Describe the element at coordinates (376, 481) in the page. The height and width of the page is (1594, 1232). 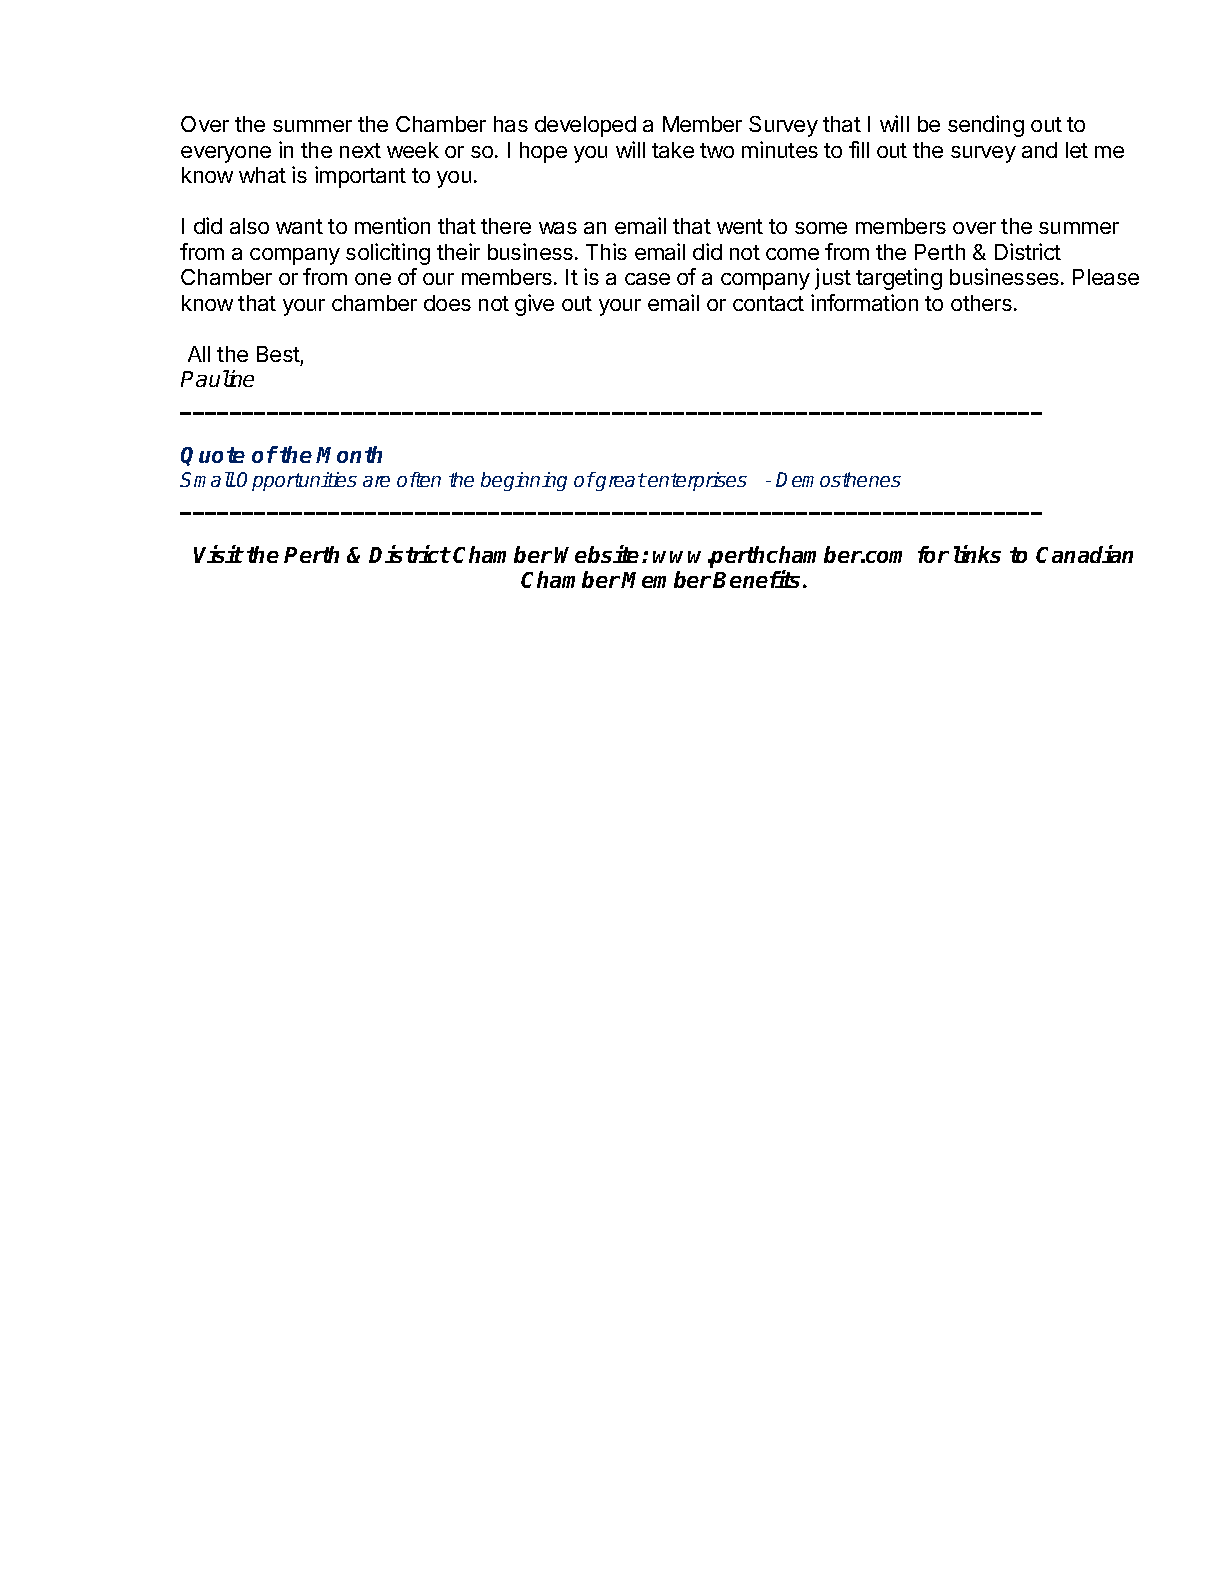
I see `are` at that location.
